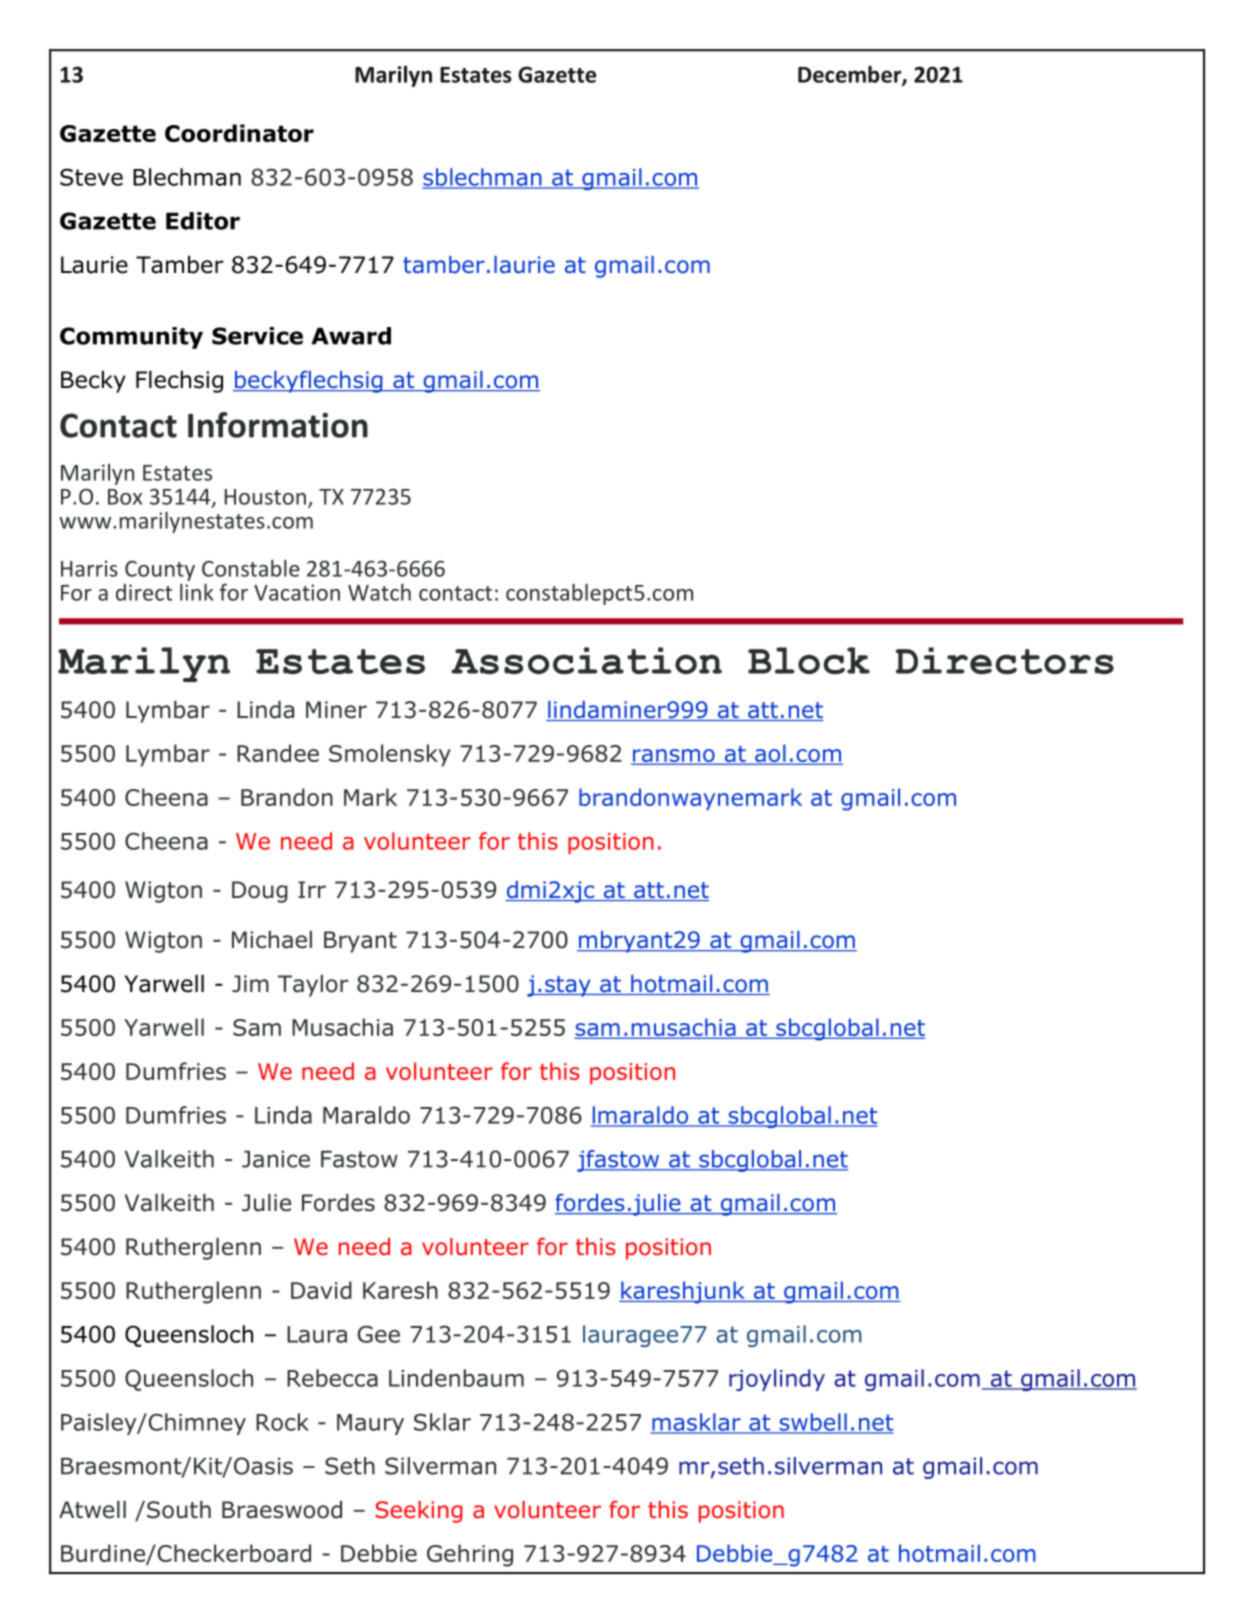  I want to click on Coordinator, so click(239, 133).
